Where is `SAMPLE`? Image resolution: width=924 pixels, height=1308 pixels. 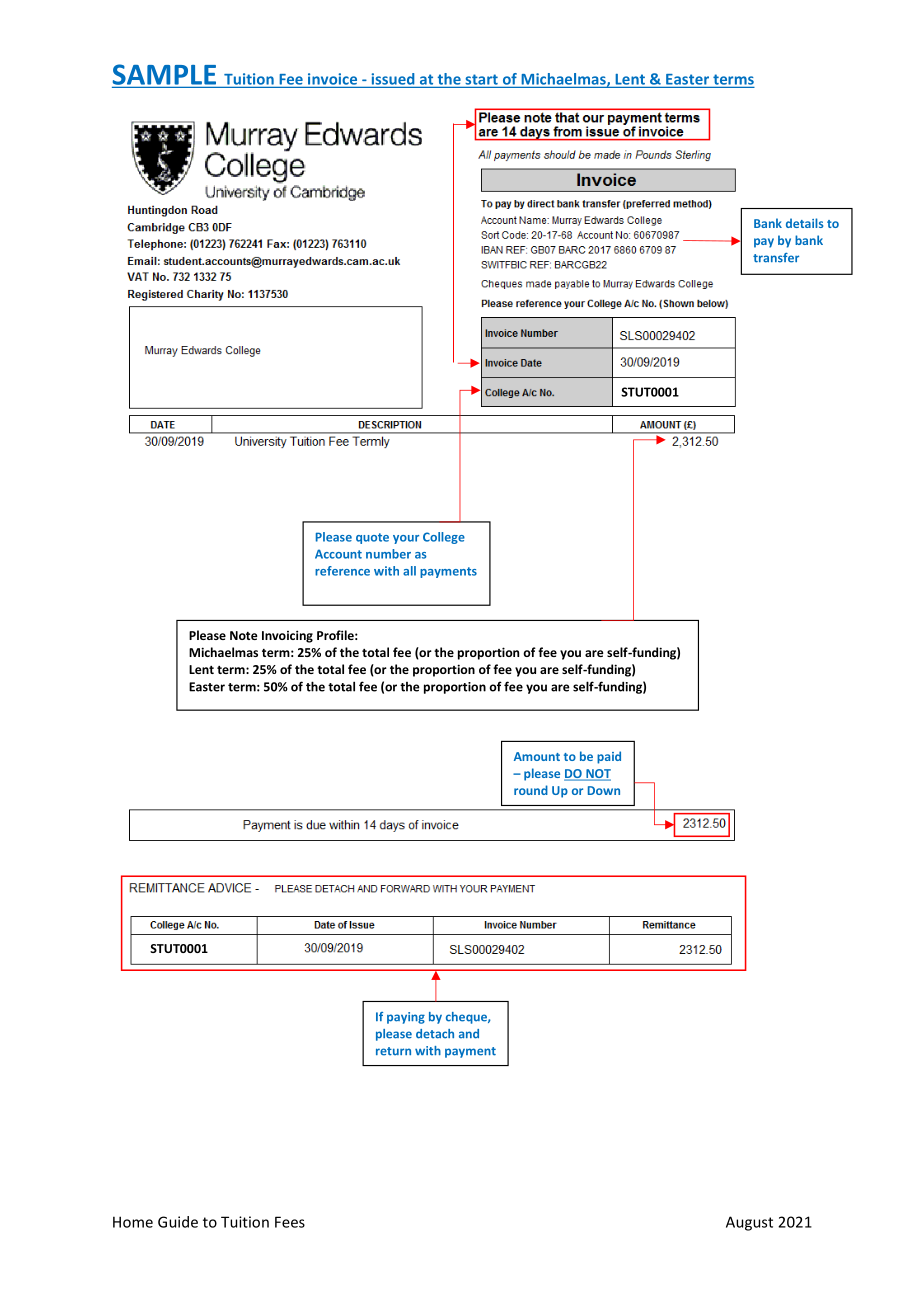 SAMPLE is located at coordinates (164, 74).
